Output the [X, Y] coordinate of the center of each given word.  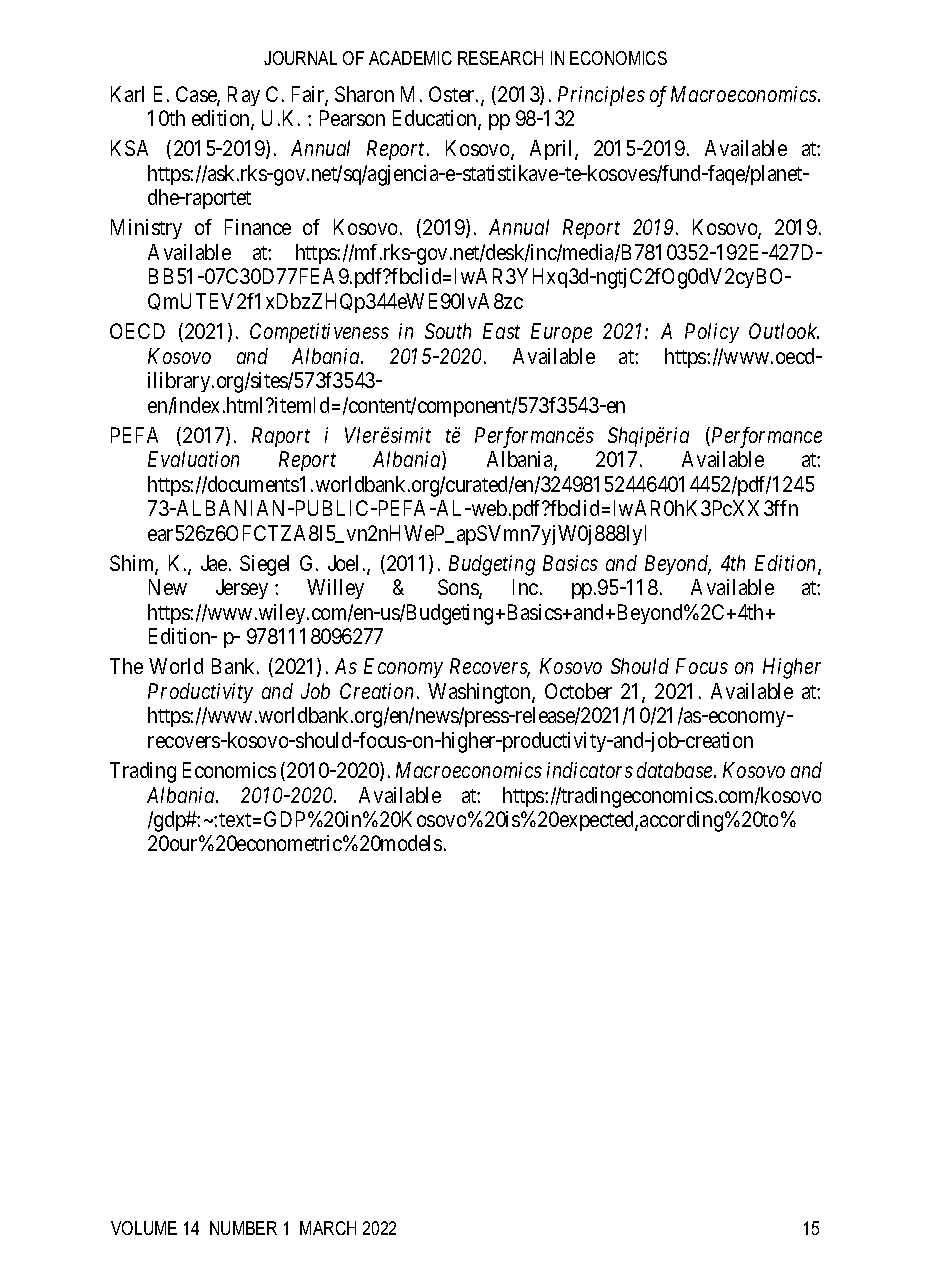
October [578, 691]
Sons [459, 588]
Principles [601, 96]
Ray [244, 96]
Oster [453, 94]
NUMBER [243, 1228]
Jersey [242, 589]
